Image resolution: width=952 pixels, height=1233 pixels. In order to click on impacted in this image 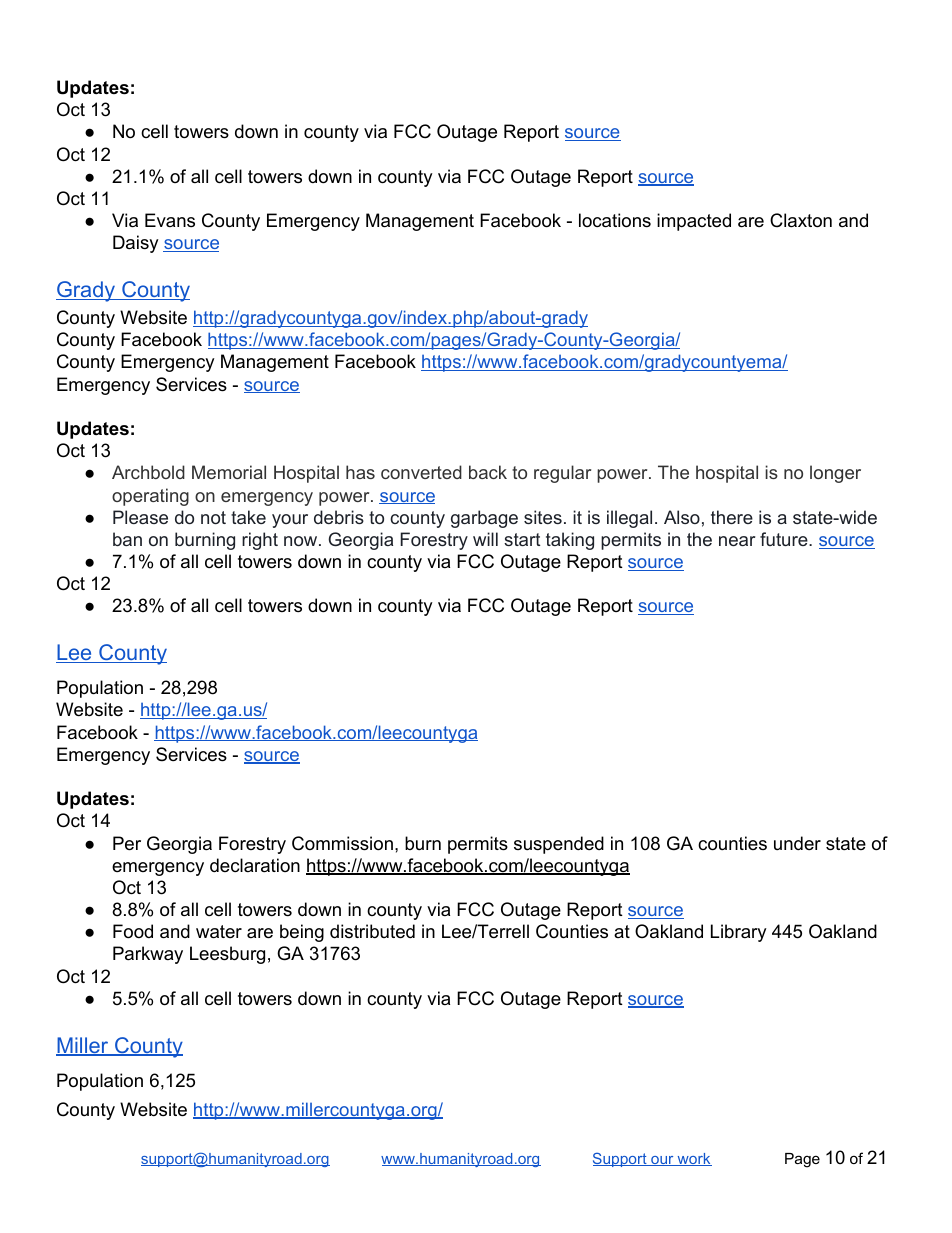, I will do `click(694, 222)`.
